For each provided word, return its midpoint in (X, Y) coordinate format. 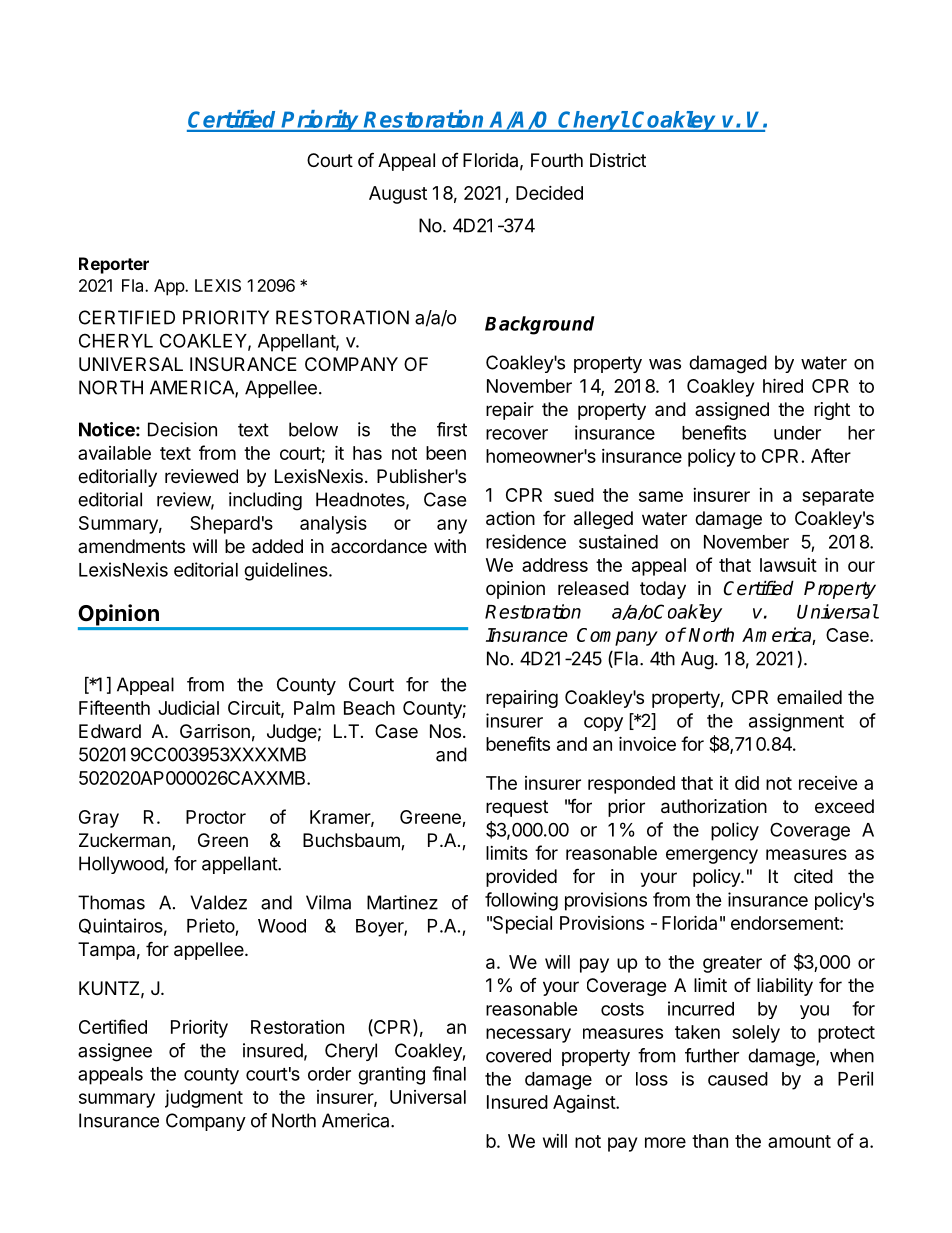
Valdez (218, 902)
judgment (204, 1098)
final (449, 1073)
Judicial (188, 707)
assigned (732, 411)
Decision (182, 429)
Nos (445, 731)
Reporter (114, 265)
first (452, 429)
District (618, 160)
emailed (809, 697)
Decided (549, 193)
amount (799, 1141)
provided (521, 878)
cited (813, 876)
